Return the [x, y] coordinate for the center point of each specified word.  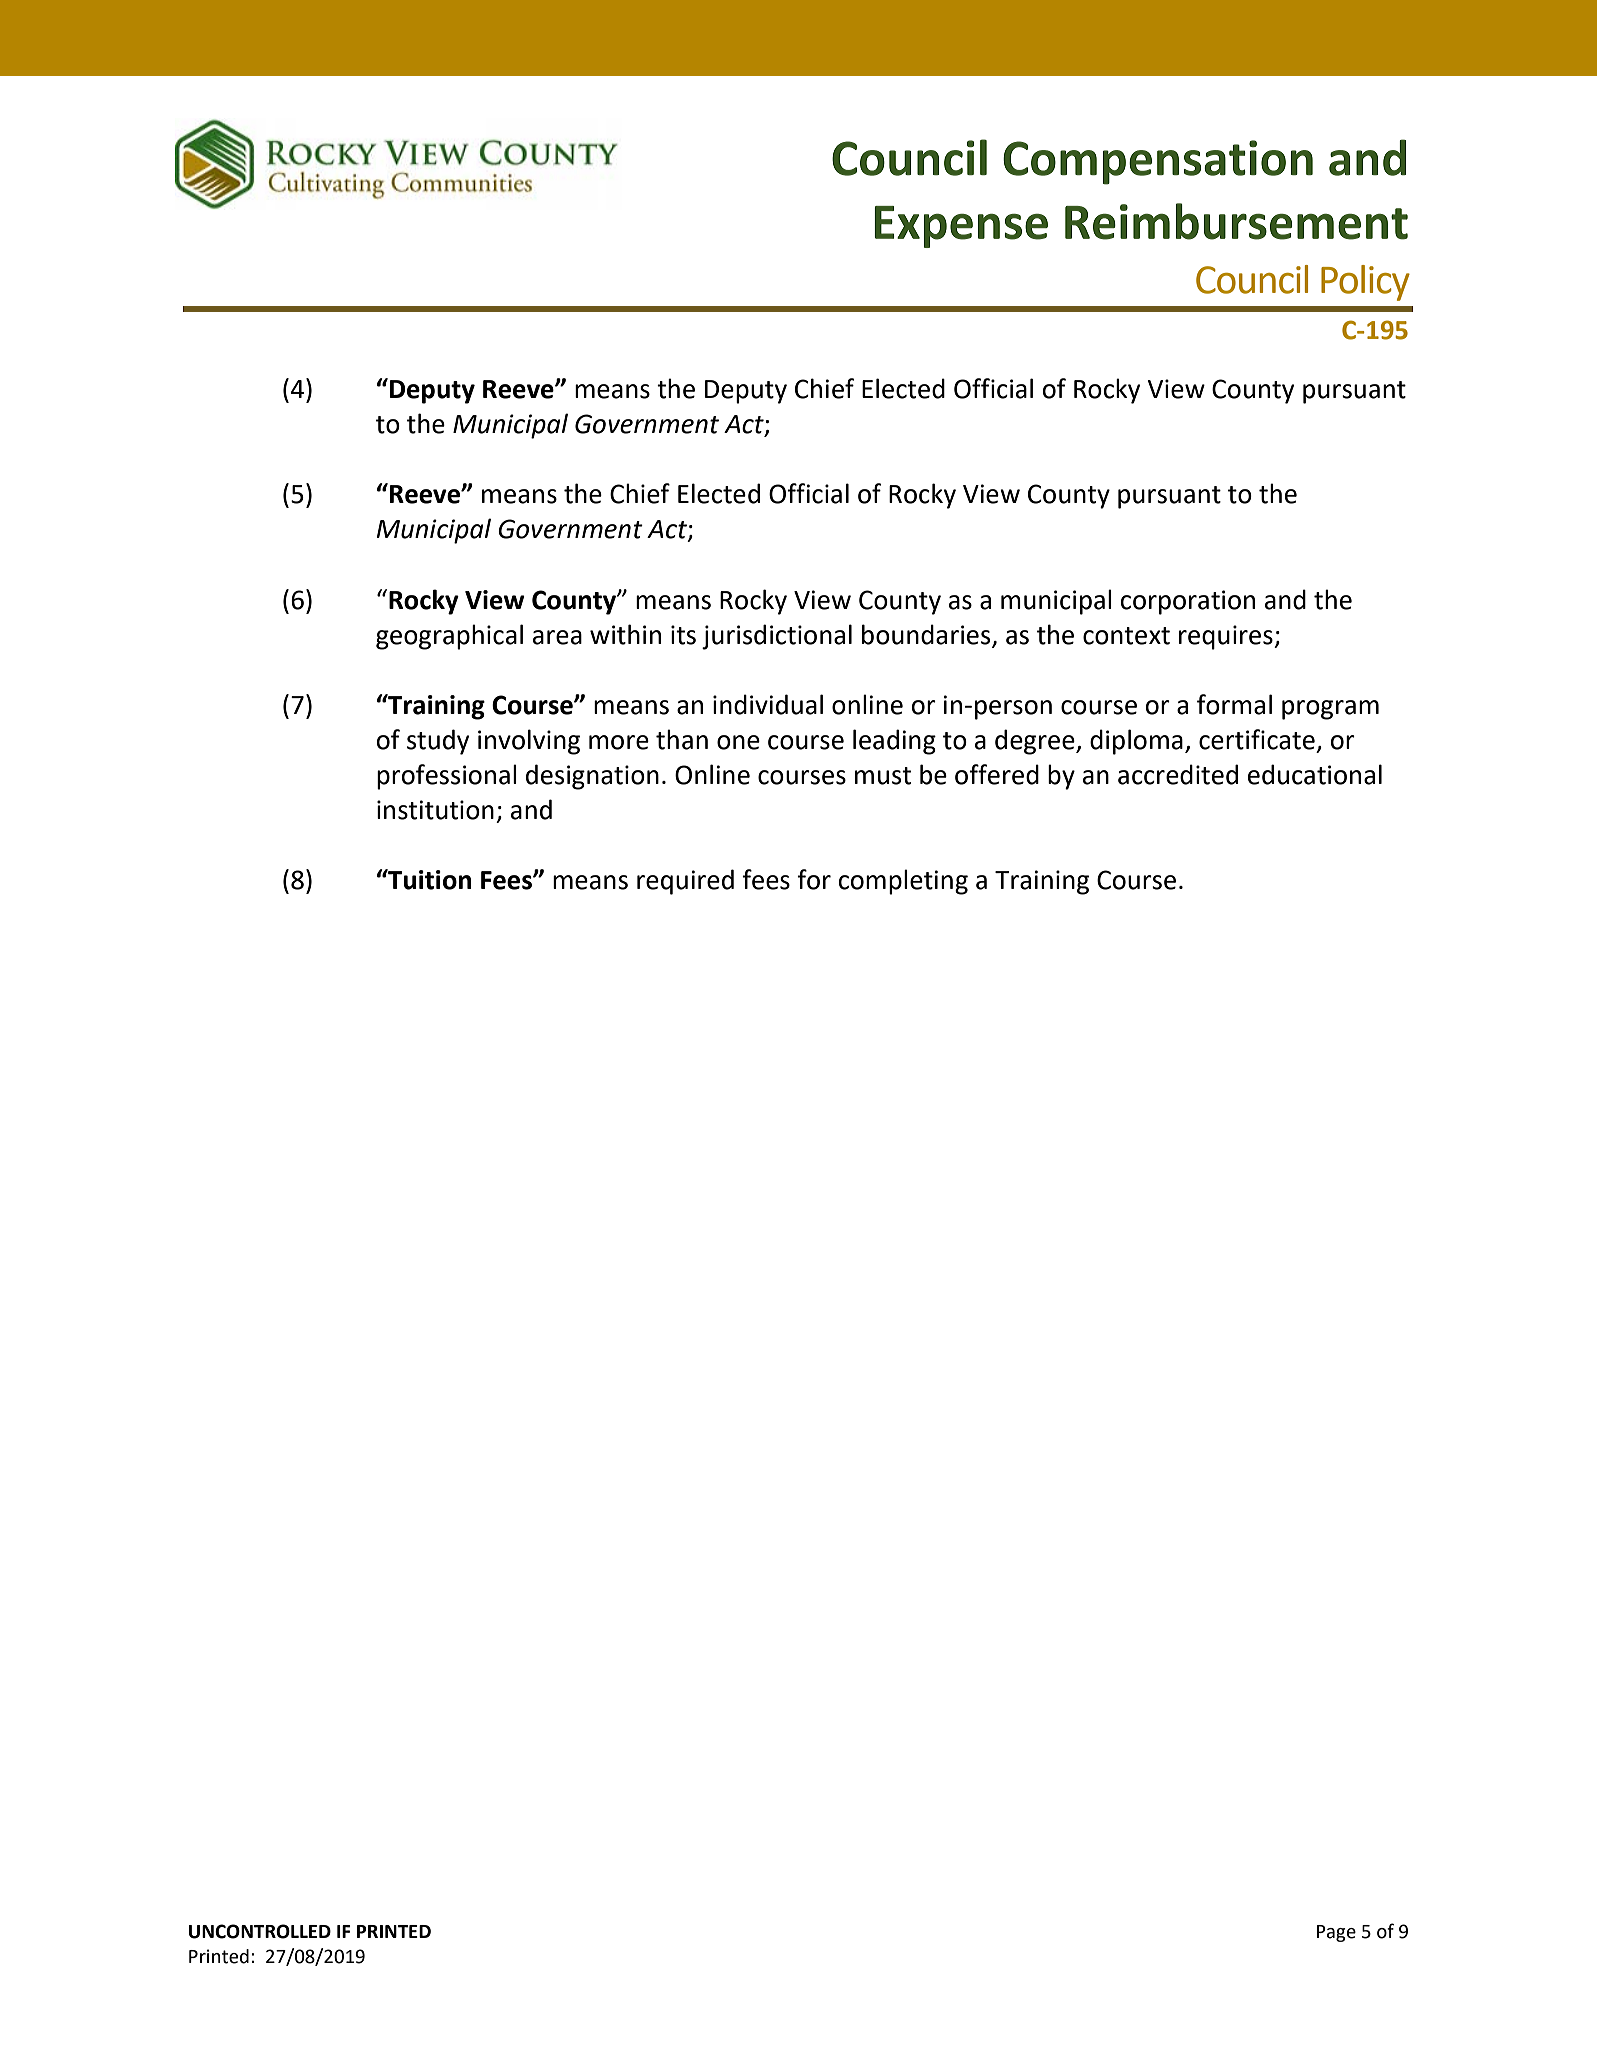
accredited [1178, 774]
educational [1315, 774]
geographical [449, 637]
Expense [961, 227]
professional [447, 777]
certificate [1257, 739]
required [685, 882]
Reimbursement [1236, 221]
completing [903, 882]
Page [1336, 1933]
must [883, 776]
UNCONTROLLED [260, 1931]
